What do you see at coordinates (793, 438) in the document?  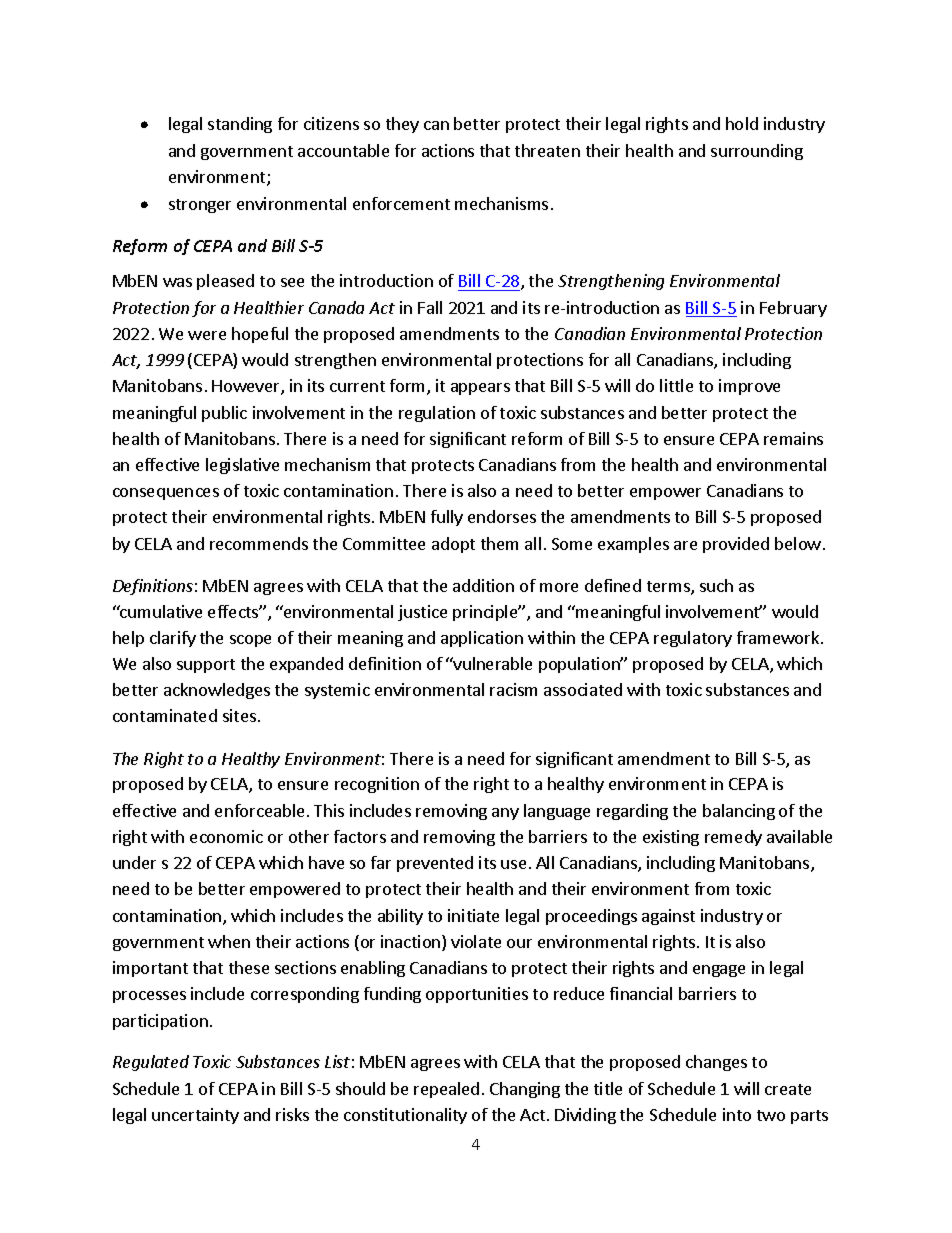 I see `remains` at bounding box center [793, 438].
